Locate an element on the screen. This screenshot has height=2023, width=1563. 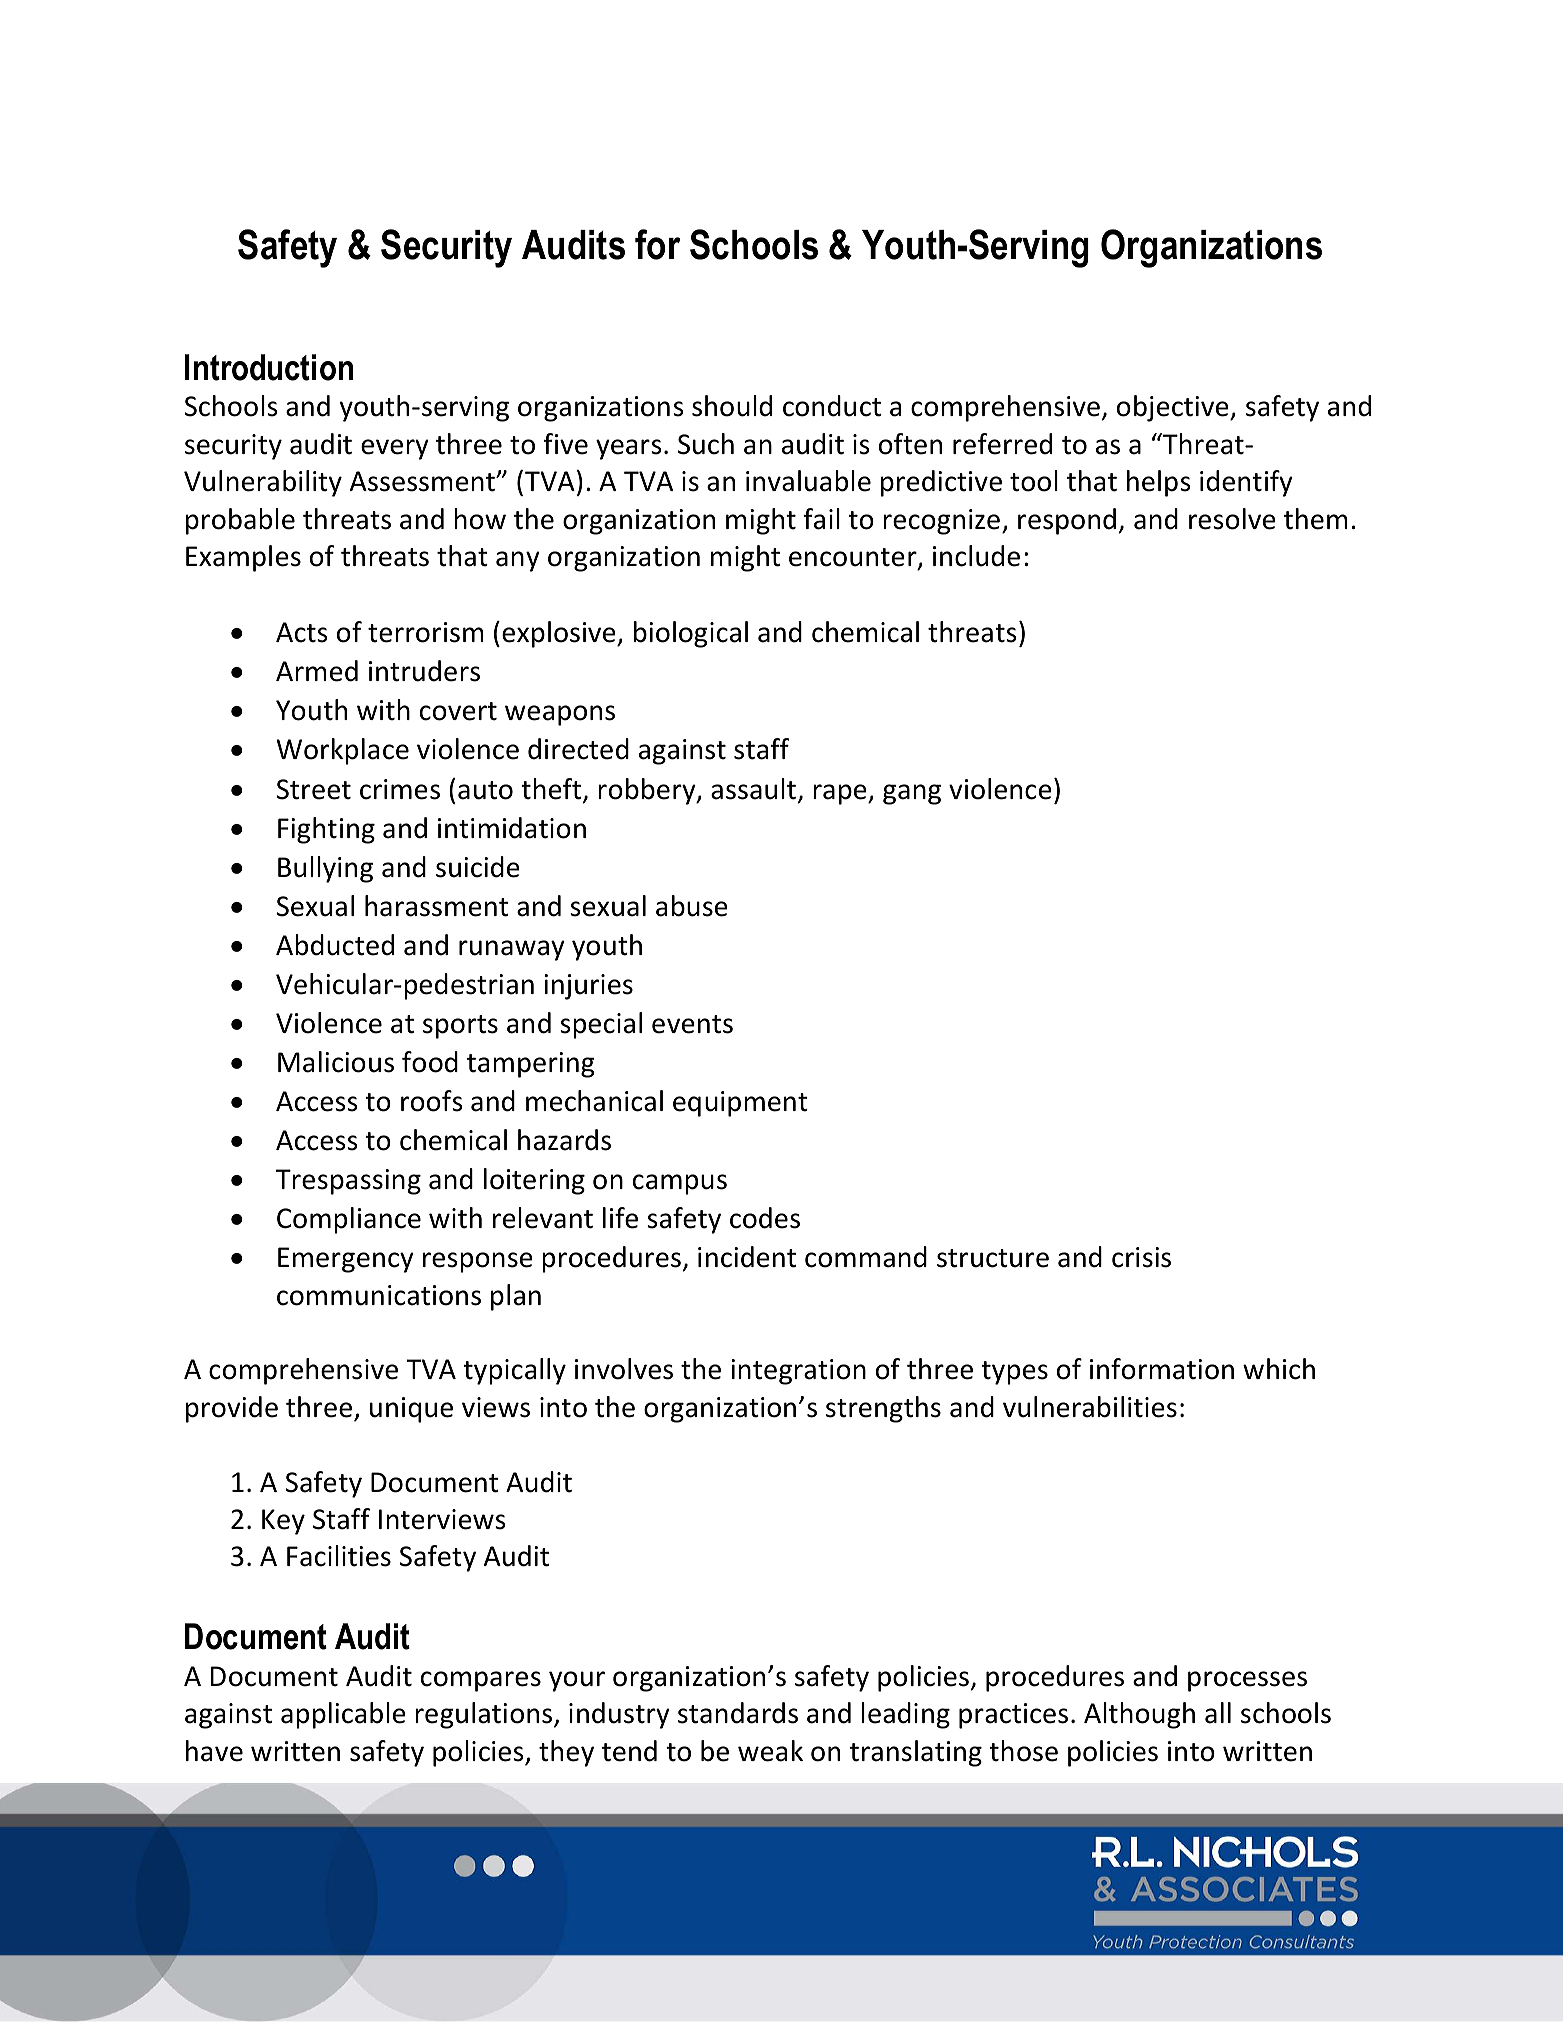
Although is located at coordinates (1139, 1715).
